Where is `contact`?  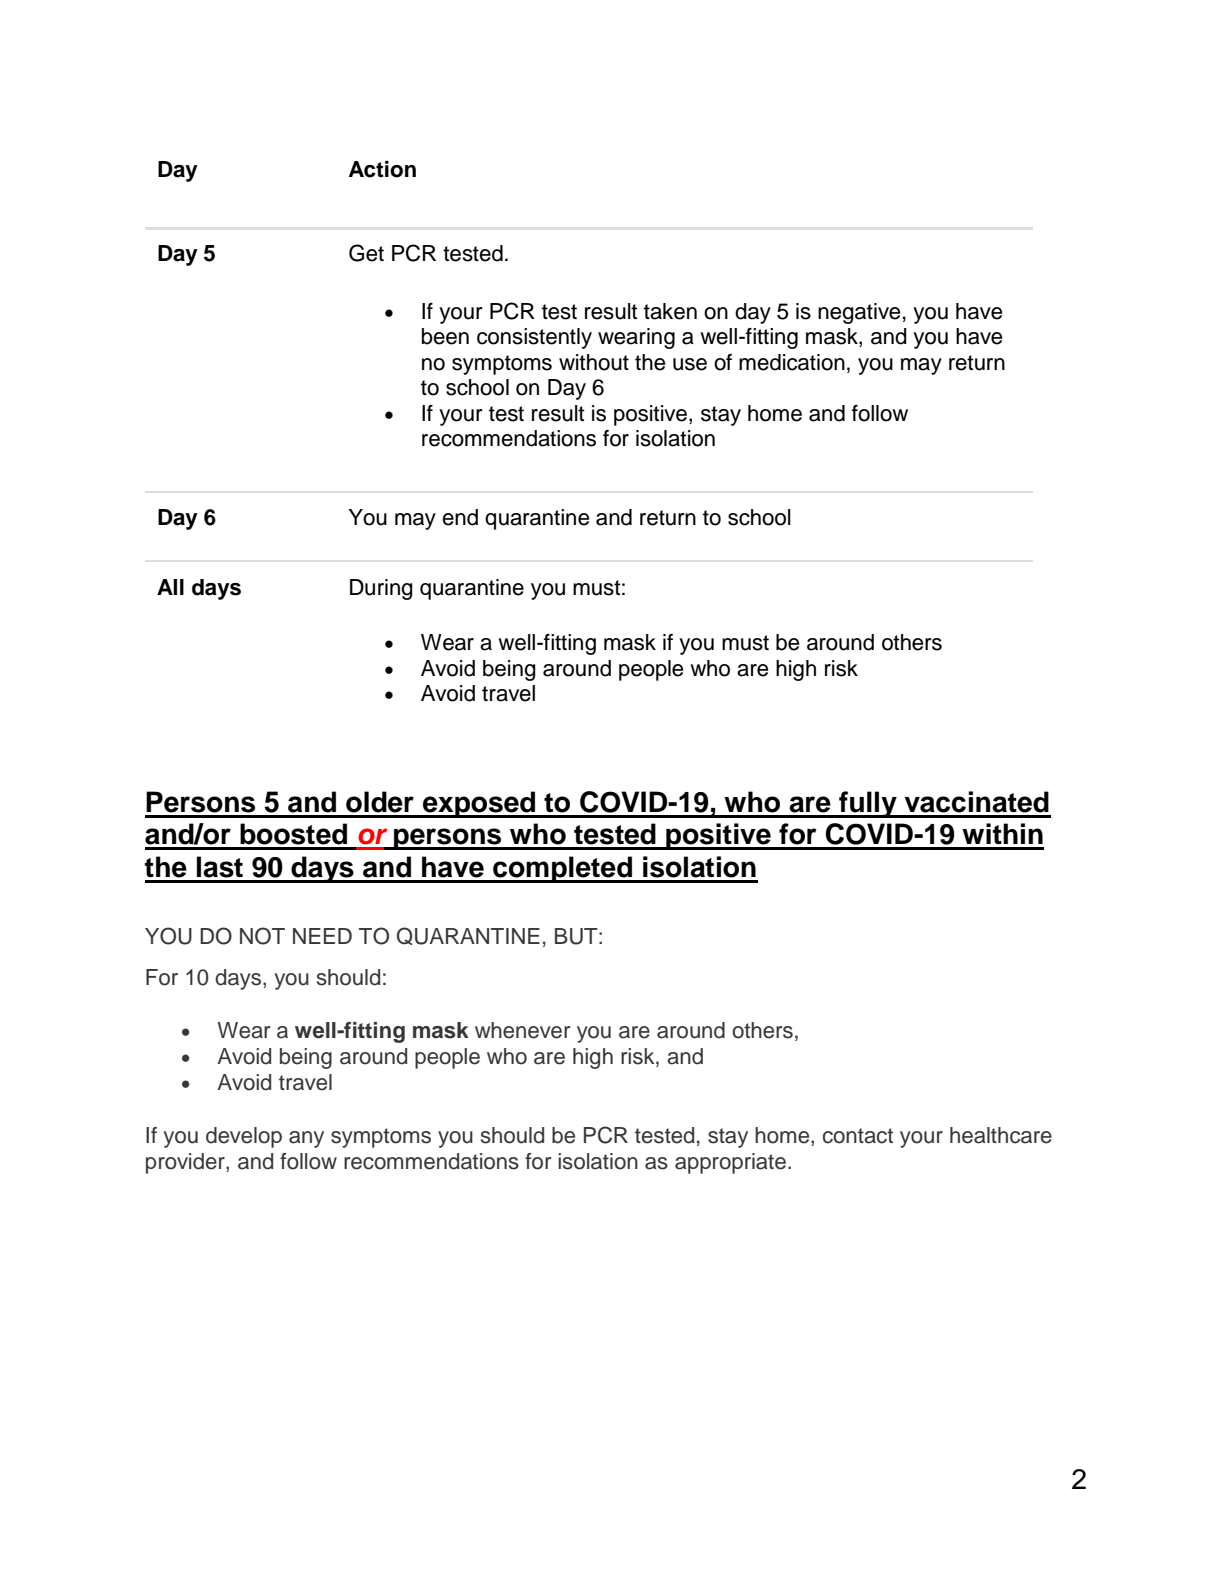
contact is located at coordinates (858, 1136).
